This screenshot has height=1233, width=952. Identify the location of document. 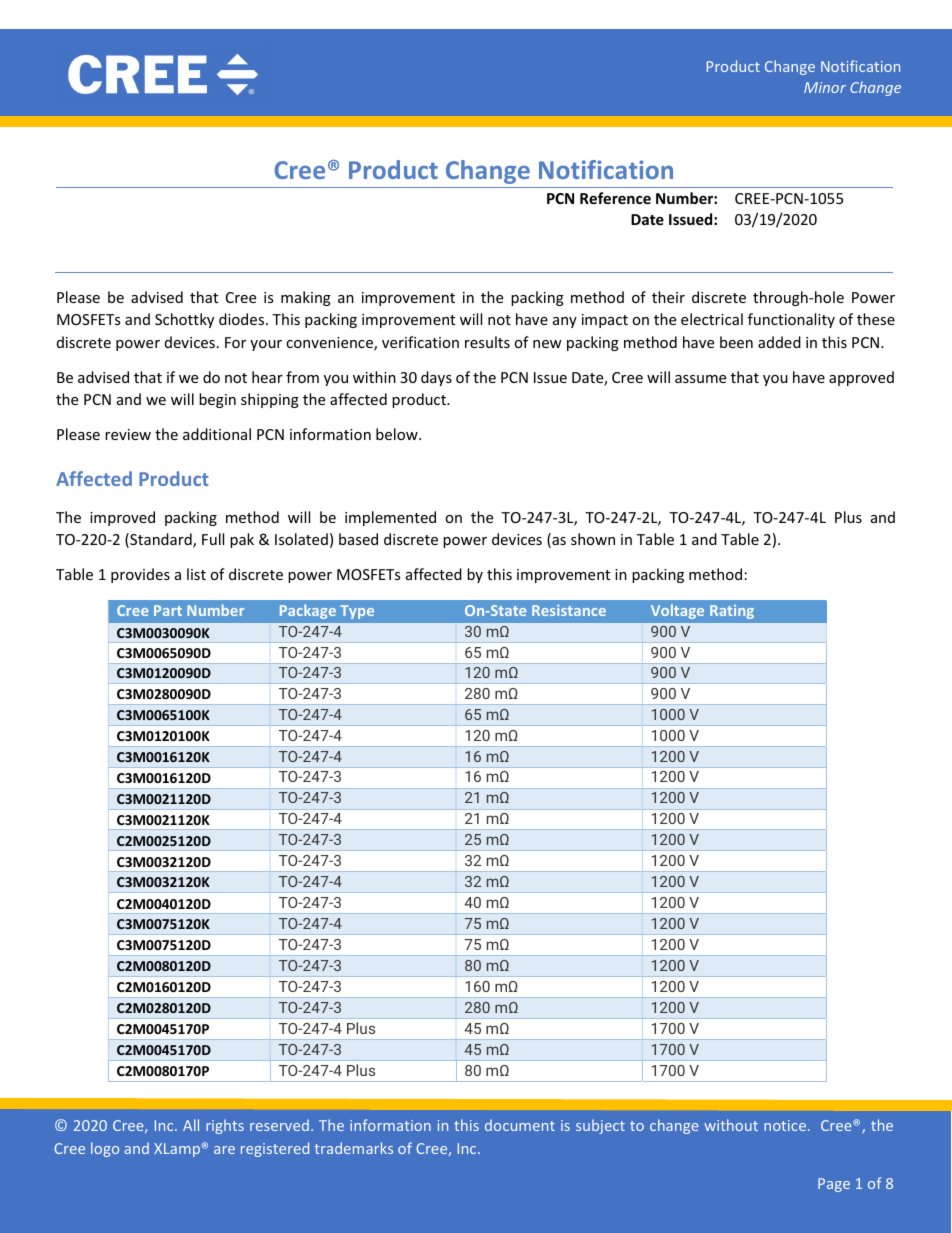
(520, 1125).
